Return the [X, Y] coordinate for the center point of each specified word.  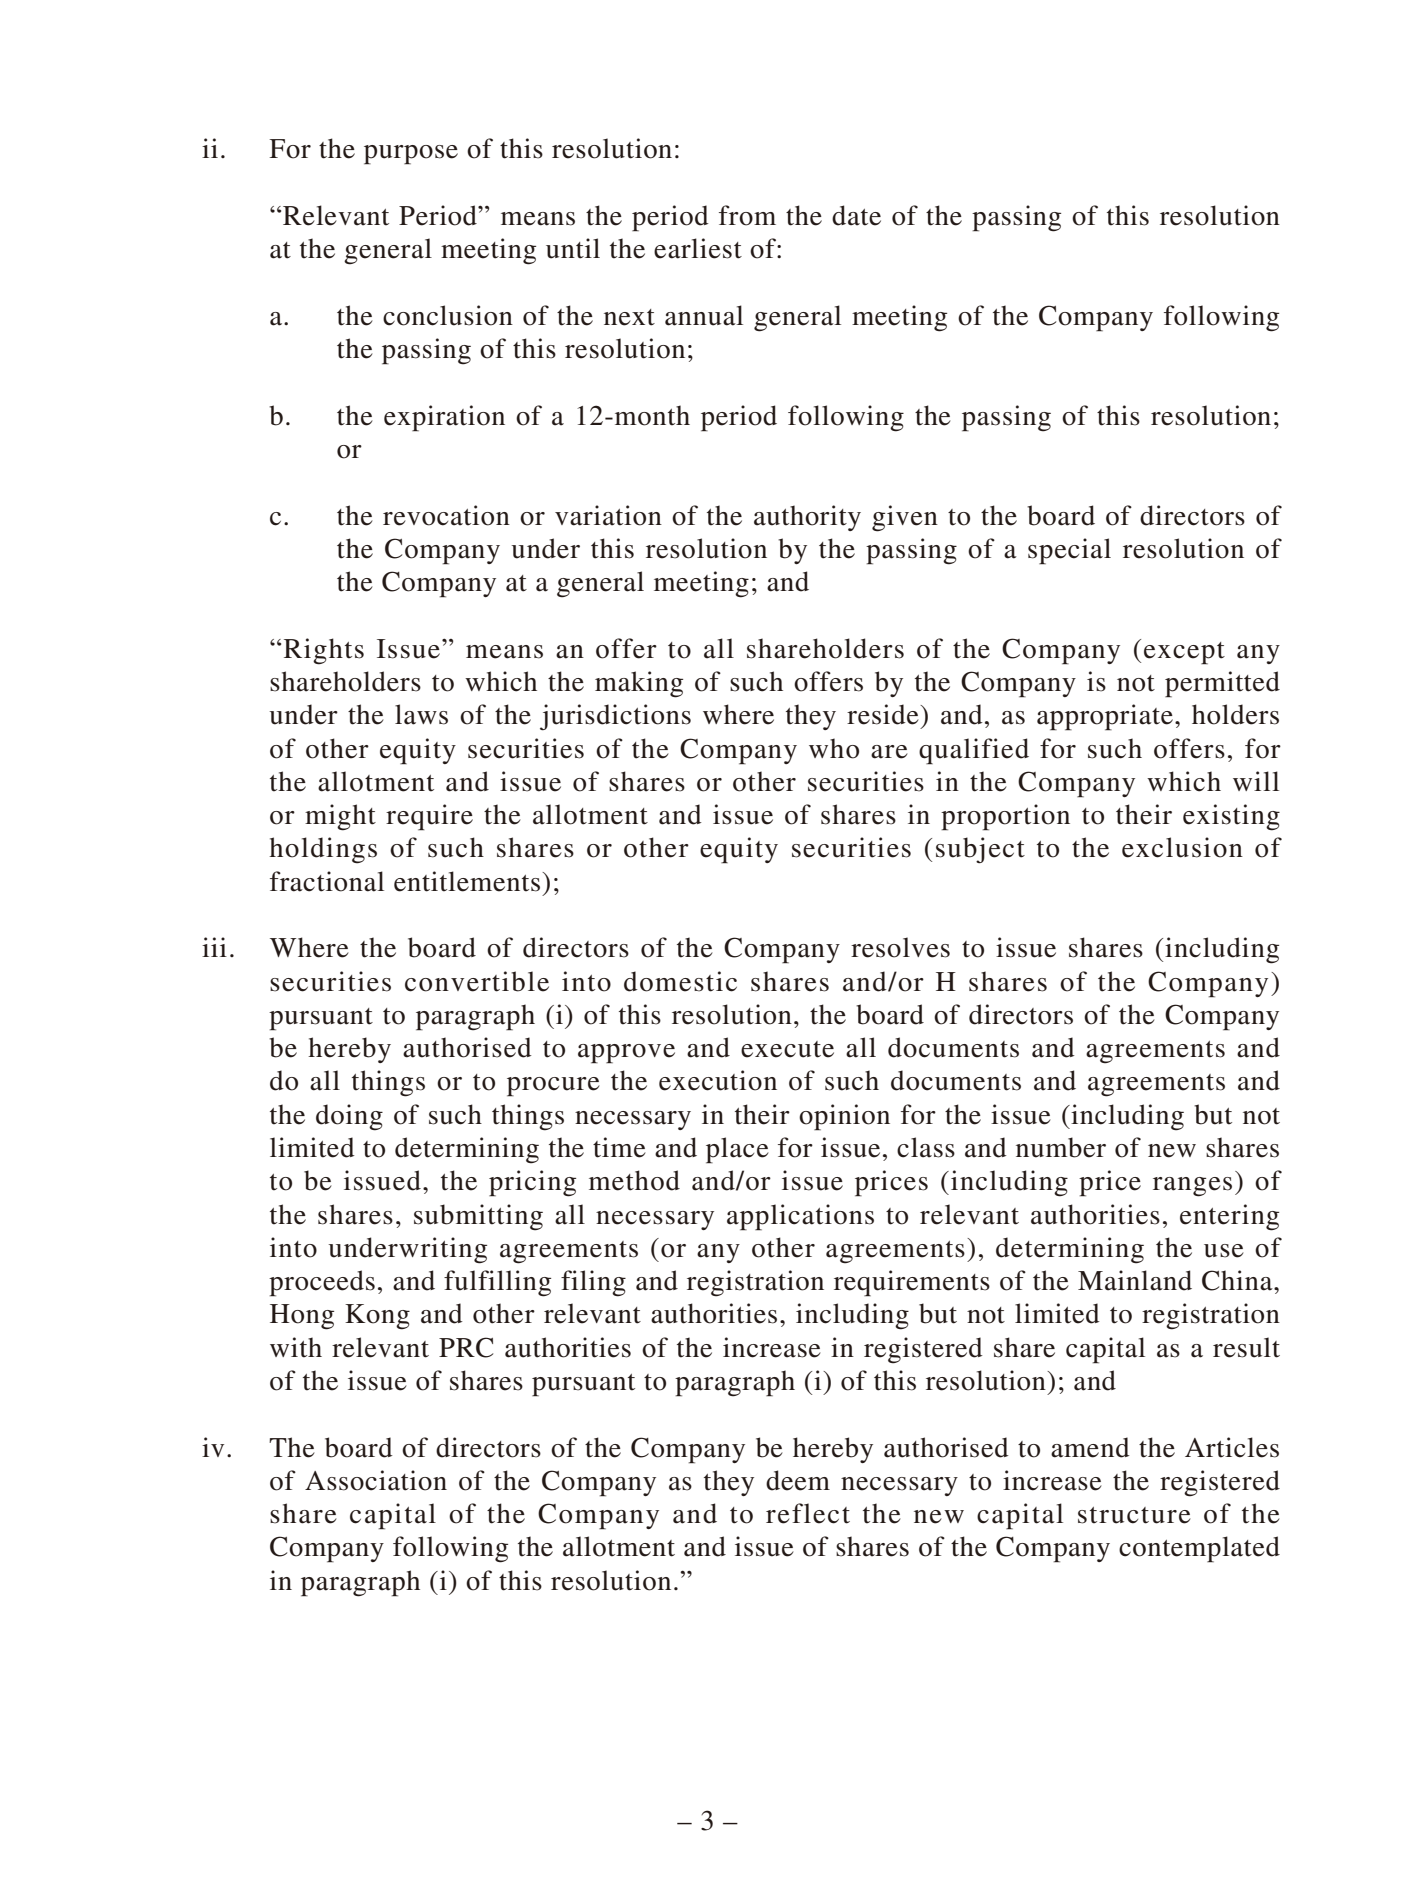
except [1184, 653]
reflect [808, 1513]
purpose [411, 155]
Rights [324, 651]
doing [349, 1117]
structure [1134, 1515]
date [856, 215]
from [747, 215]
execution [718, 1080]
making [639, 684]
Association [376, 1480]
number [1061, 1147]
